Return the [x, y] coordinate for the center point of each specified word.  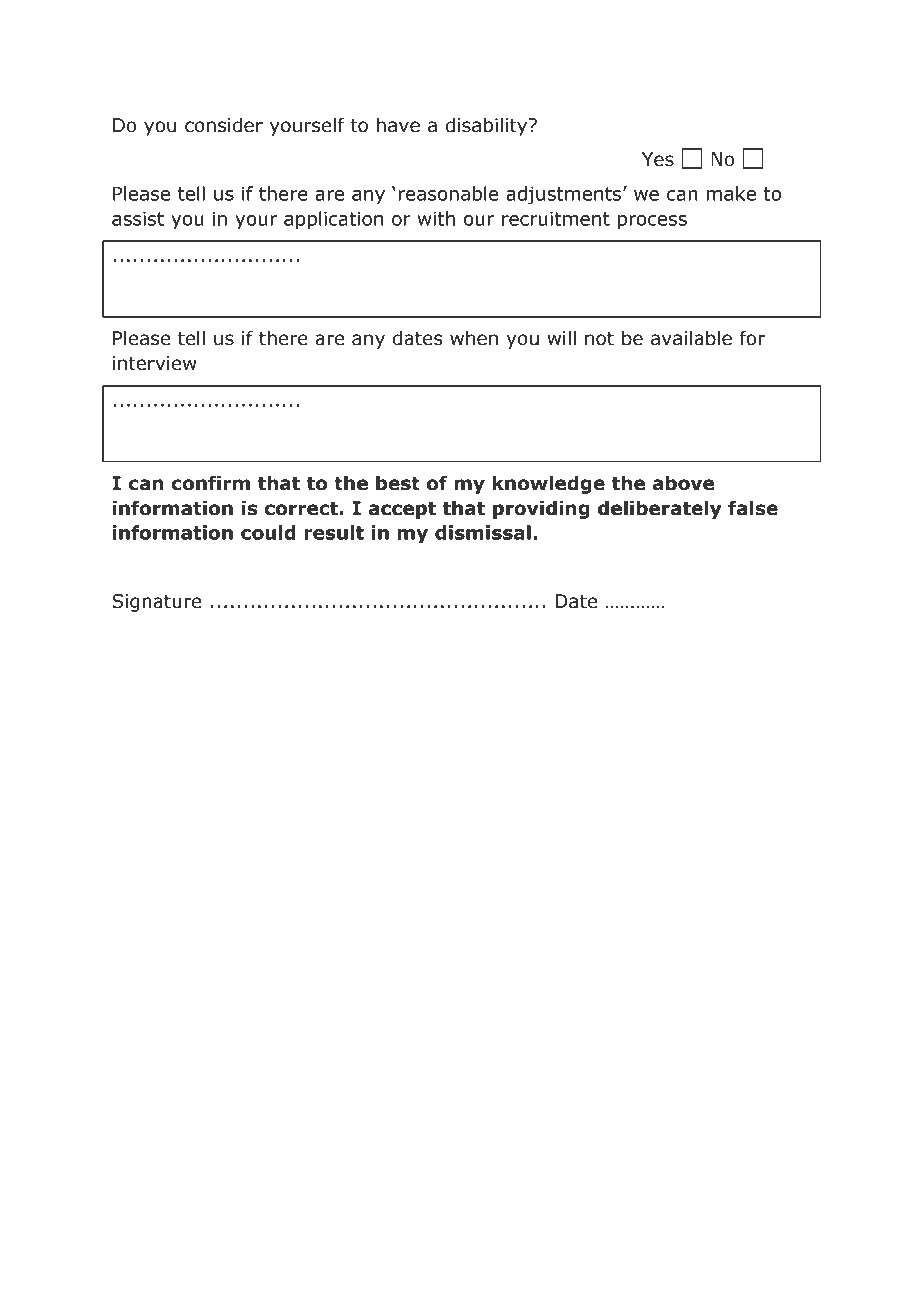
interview [155, 363]
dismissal [483, 532]
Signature [157, 603]
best [398, 483]
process [652, 222]
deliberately [660, 509]
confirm [210, 483]
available [691, 338]
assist [138, 218]
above [683, 483]
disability [488, 126]
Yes [658, 159]
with [436, 218]
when [474, 338]
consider [224, 125]
